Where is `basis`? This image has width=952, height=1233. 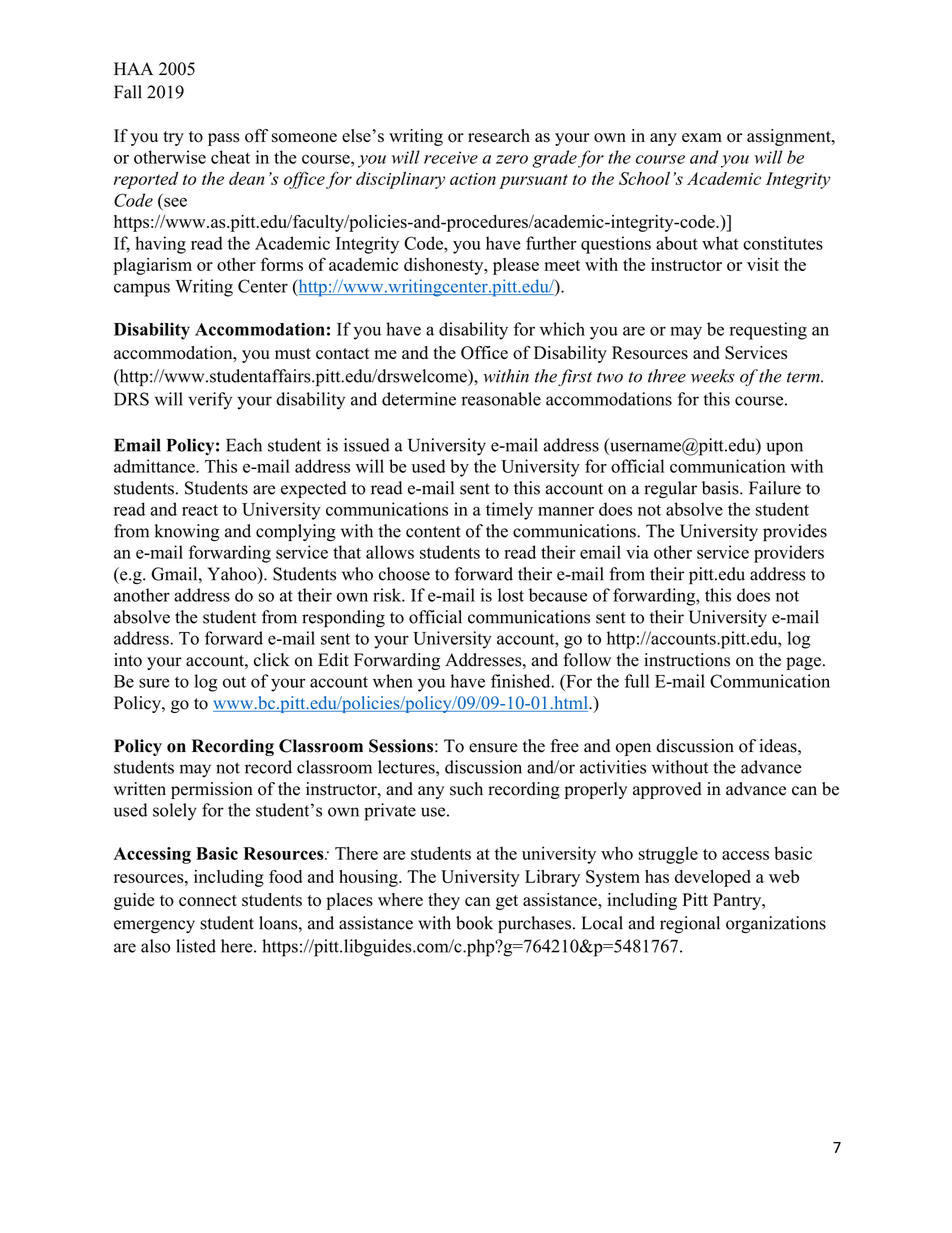 basis is located at coordinates (721, 488).
